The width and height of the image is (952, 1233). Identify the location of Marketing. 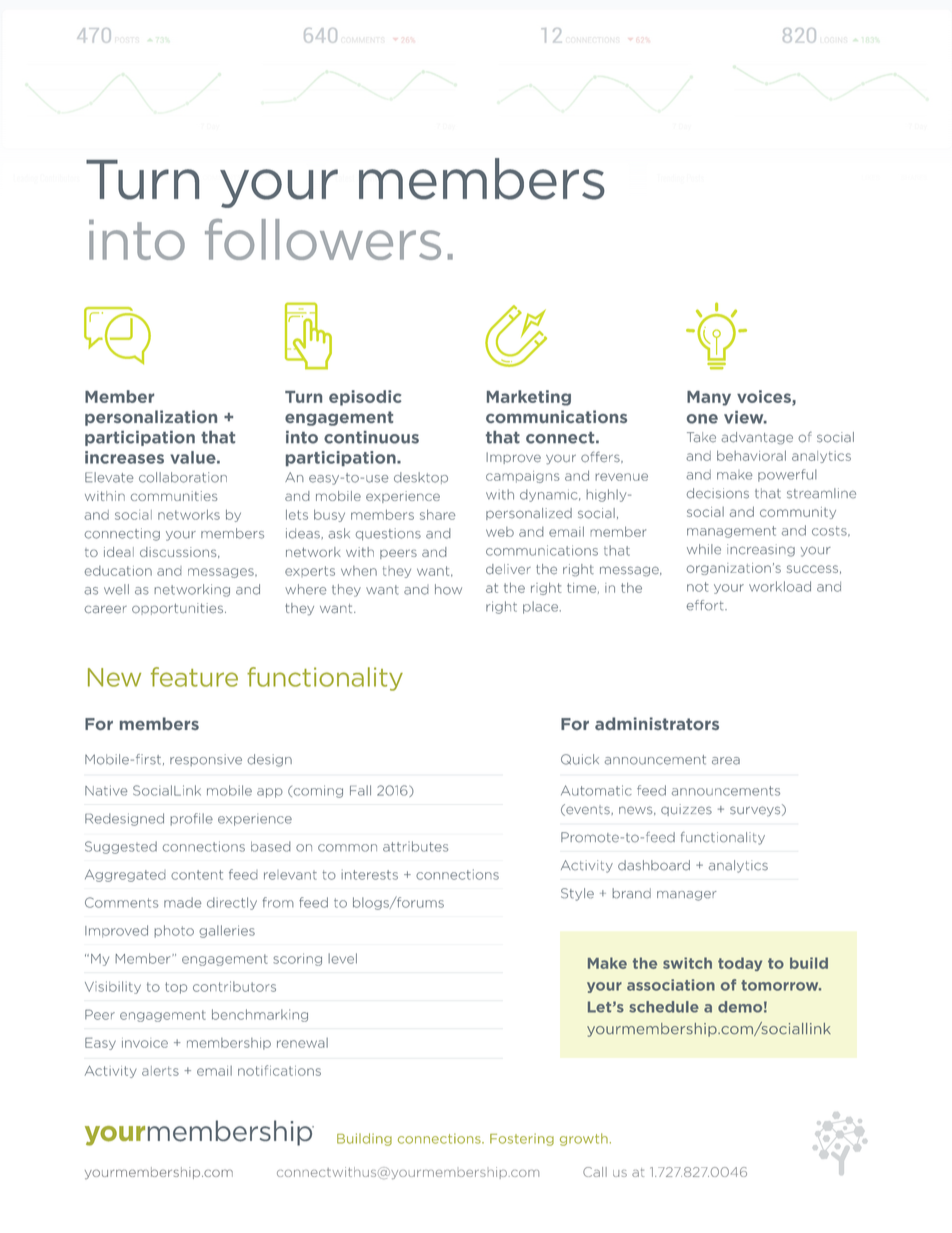
(529, 398).
